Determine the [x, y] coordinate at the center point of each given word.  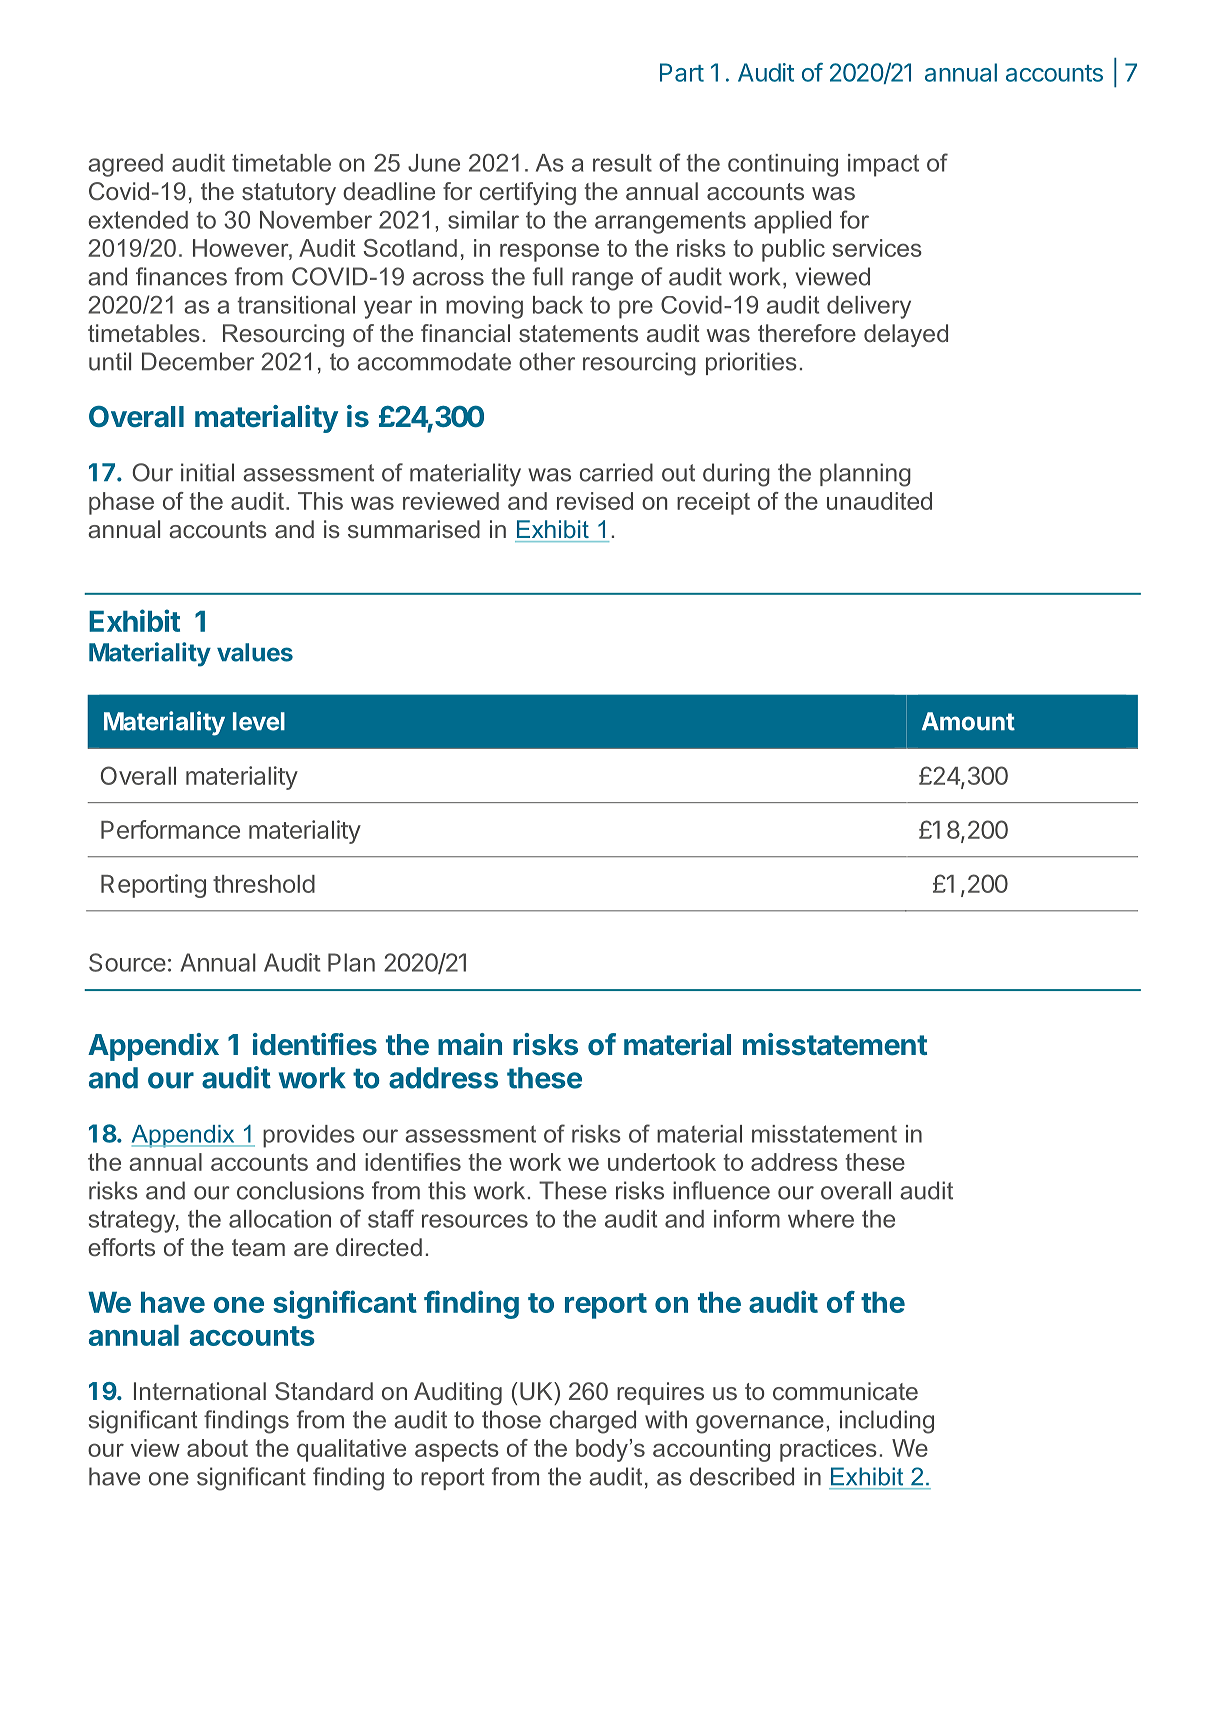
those [511, 1419]
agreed [125, 165]
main [470, 1044]
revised [595, 501]
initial [207, 472]
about [217, 1448]
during [736, 475]
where [821, 1219]
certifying [528, 193]
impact [883, 165]
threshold [264, 884]
